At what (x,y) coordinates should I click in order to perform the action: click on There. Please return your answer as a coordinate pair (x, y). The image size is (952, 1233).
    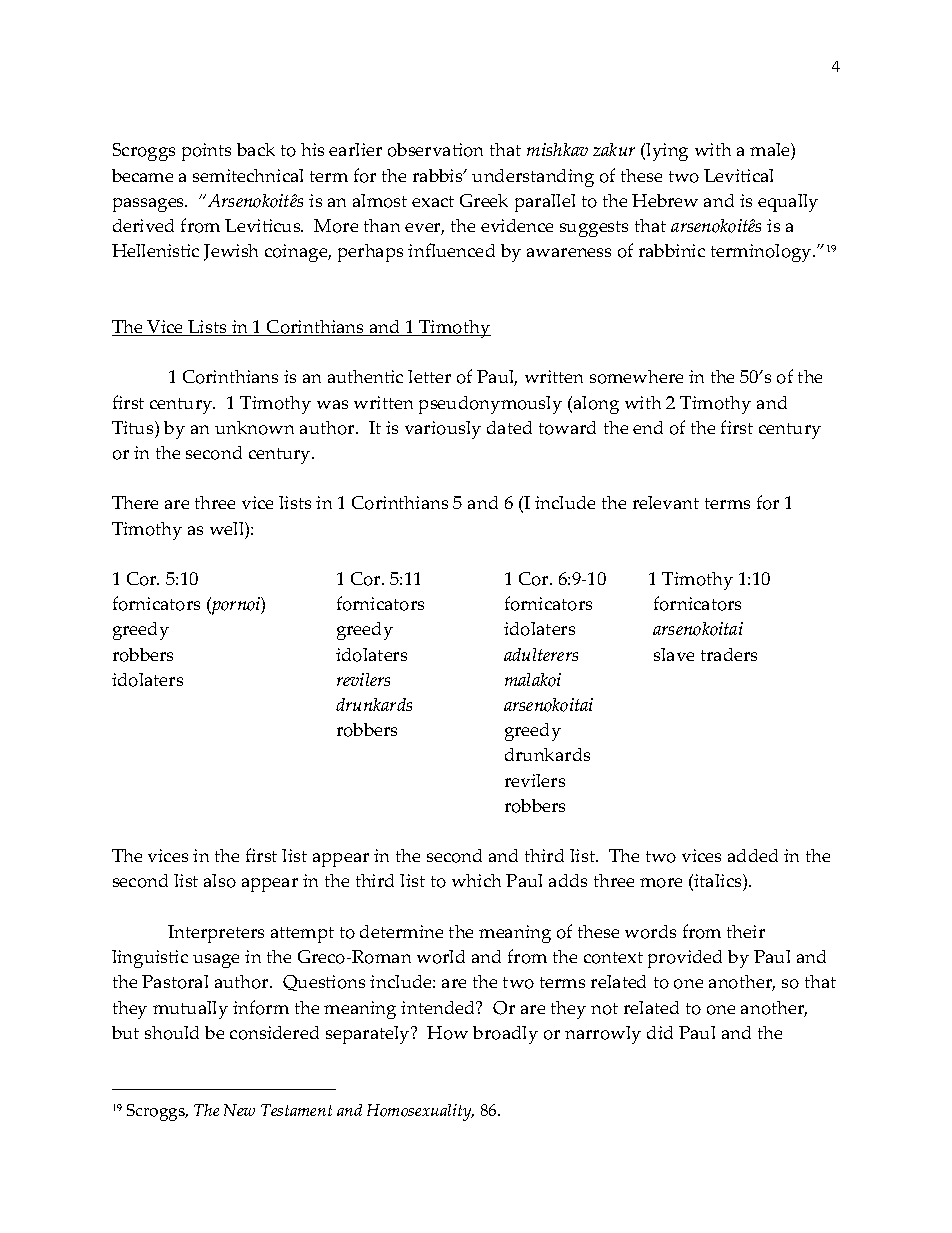
    Looking at the image, I should click on (135, 502).
